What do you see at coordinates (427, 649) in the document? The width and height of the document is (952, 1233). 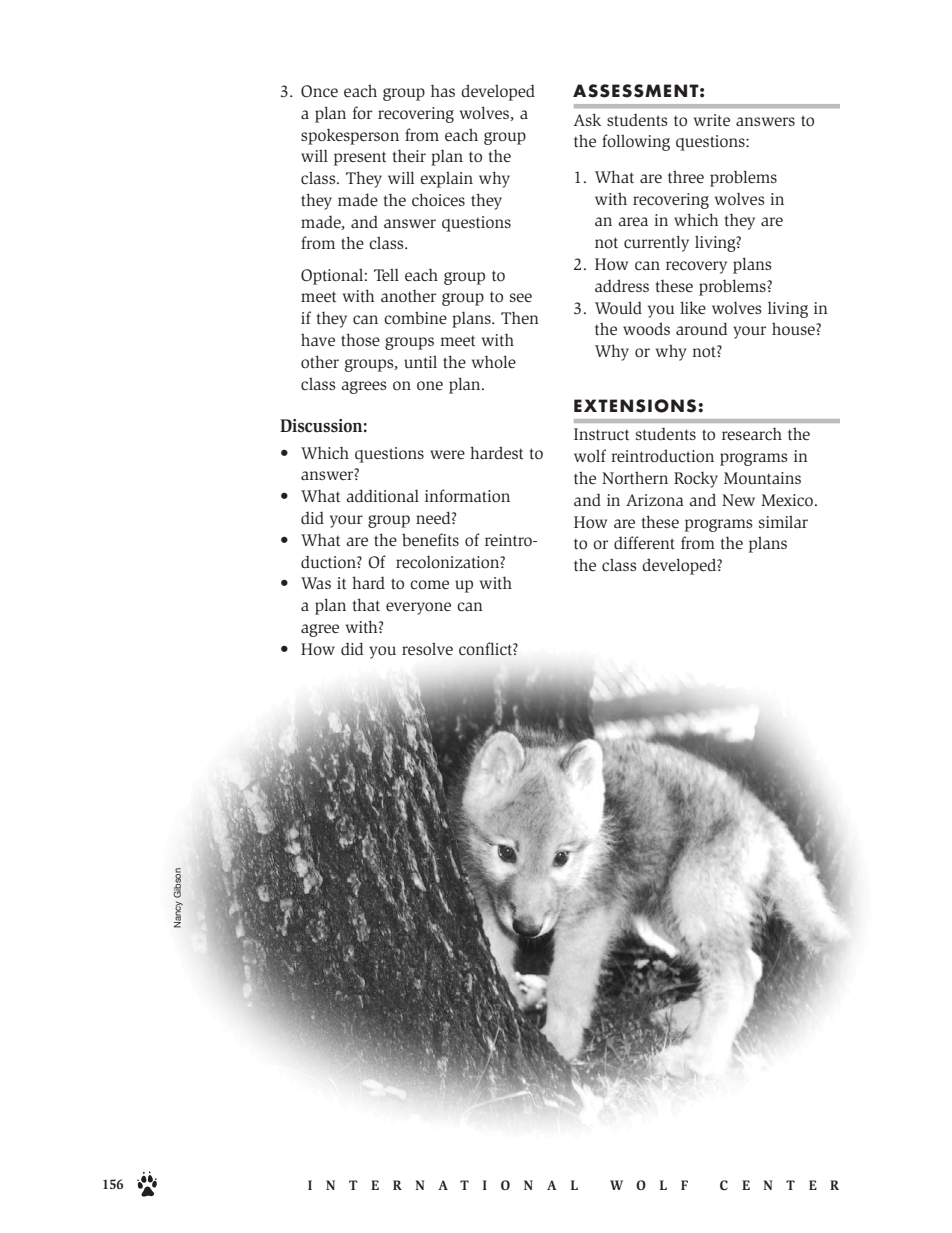 I see `resolve` at bounding box center [427, 649].
